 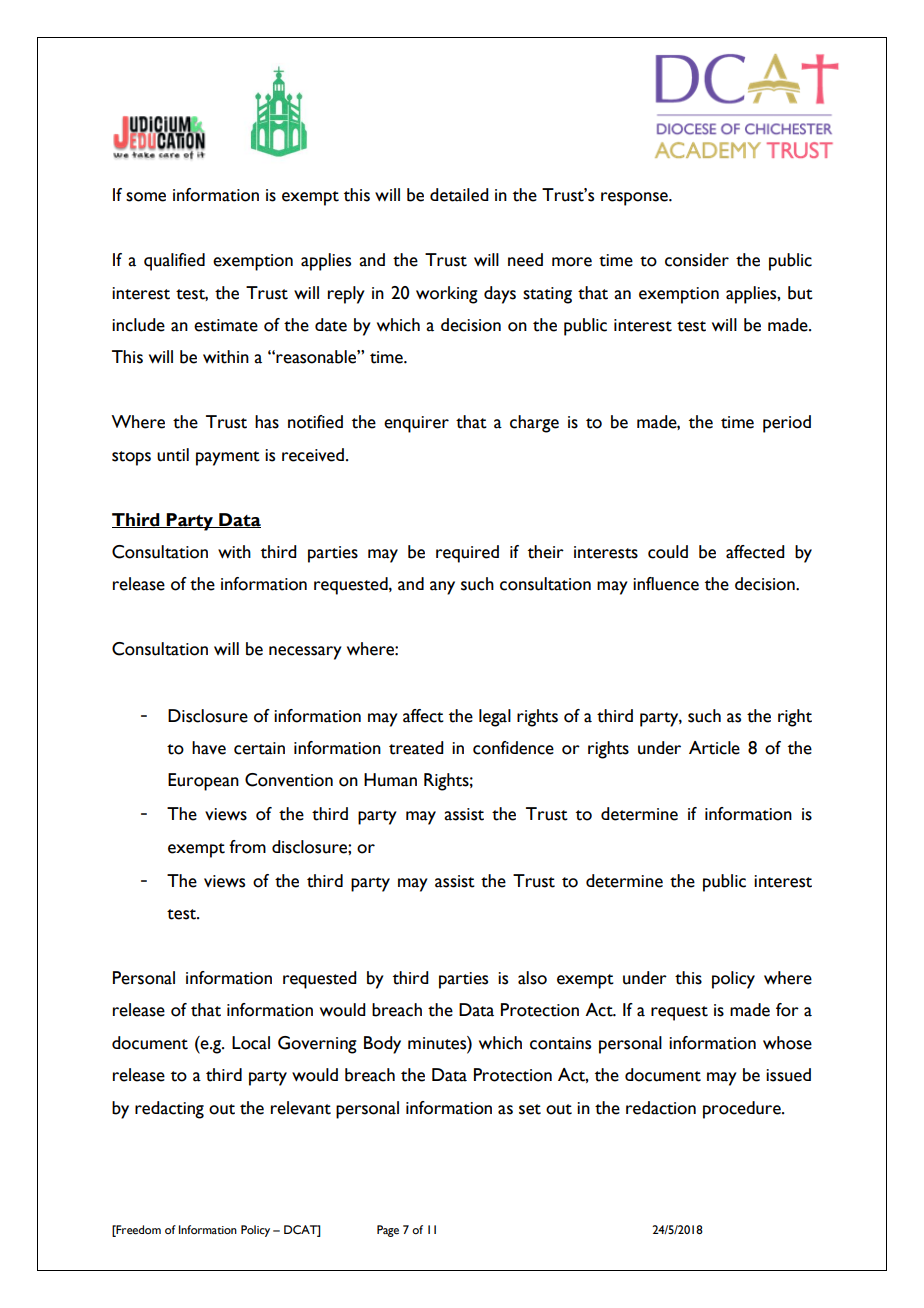 I want to click on European, so click(x=203, y=782).
